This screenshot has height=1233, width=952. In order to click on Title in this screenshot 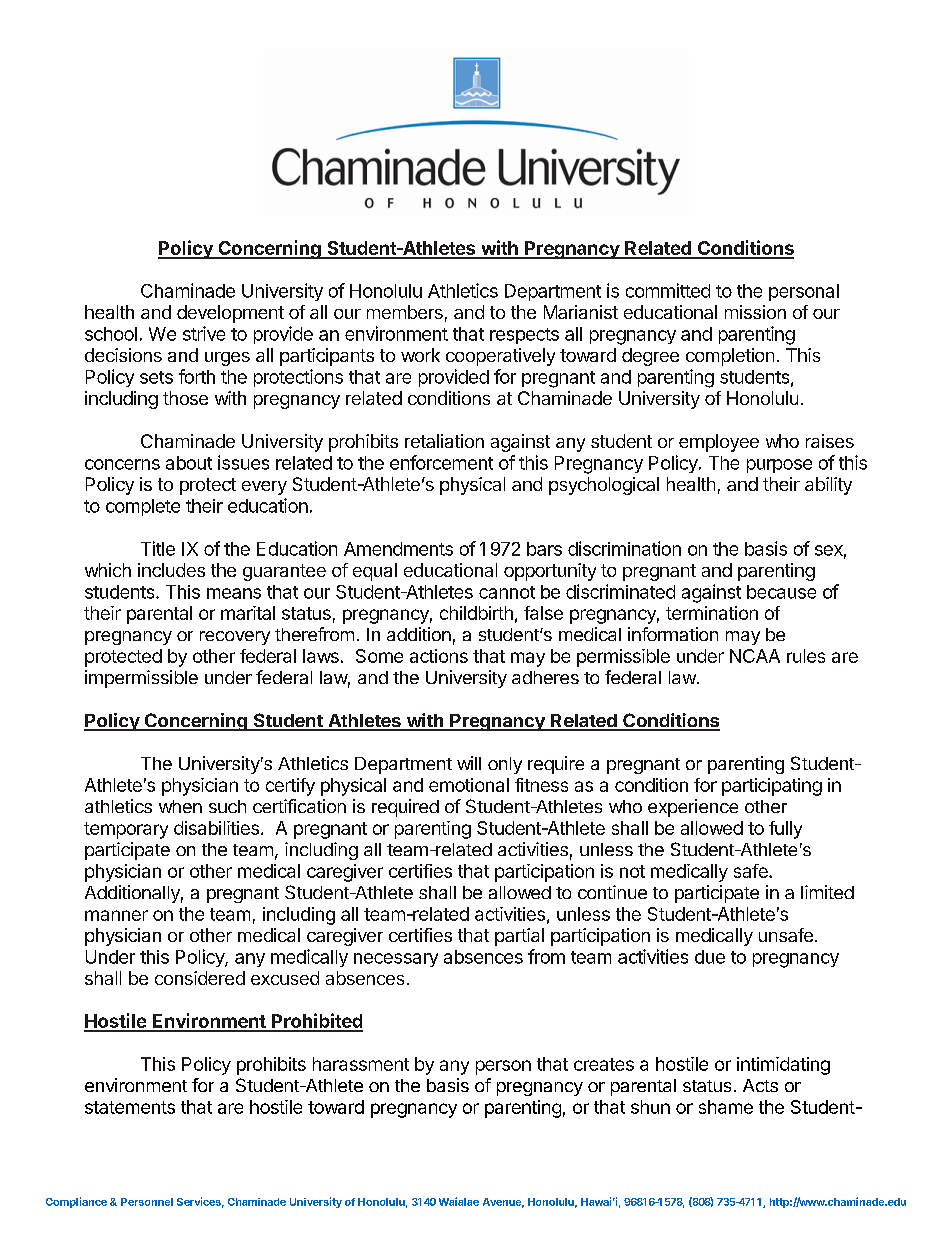, I will do `click(158, 548)`.
